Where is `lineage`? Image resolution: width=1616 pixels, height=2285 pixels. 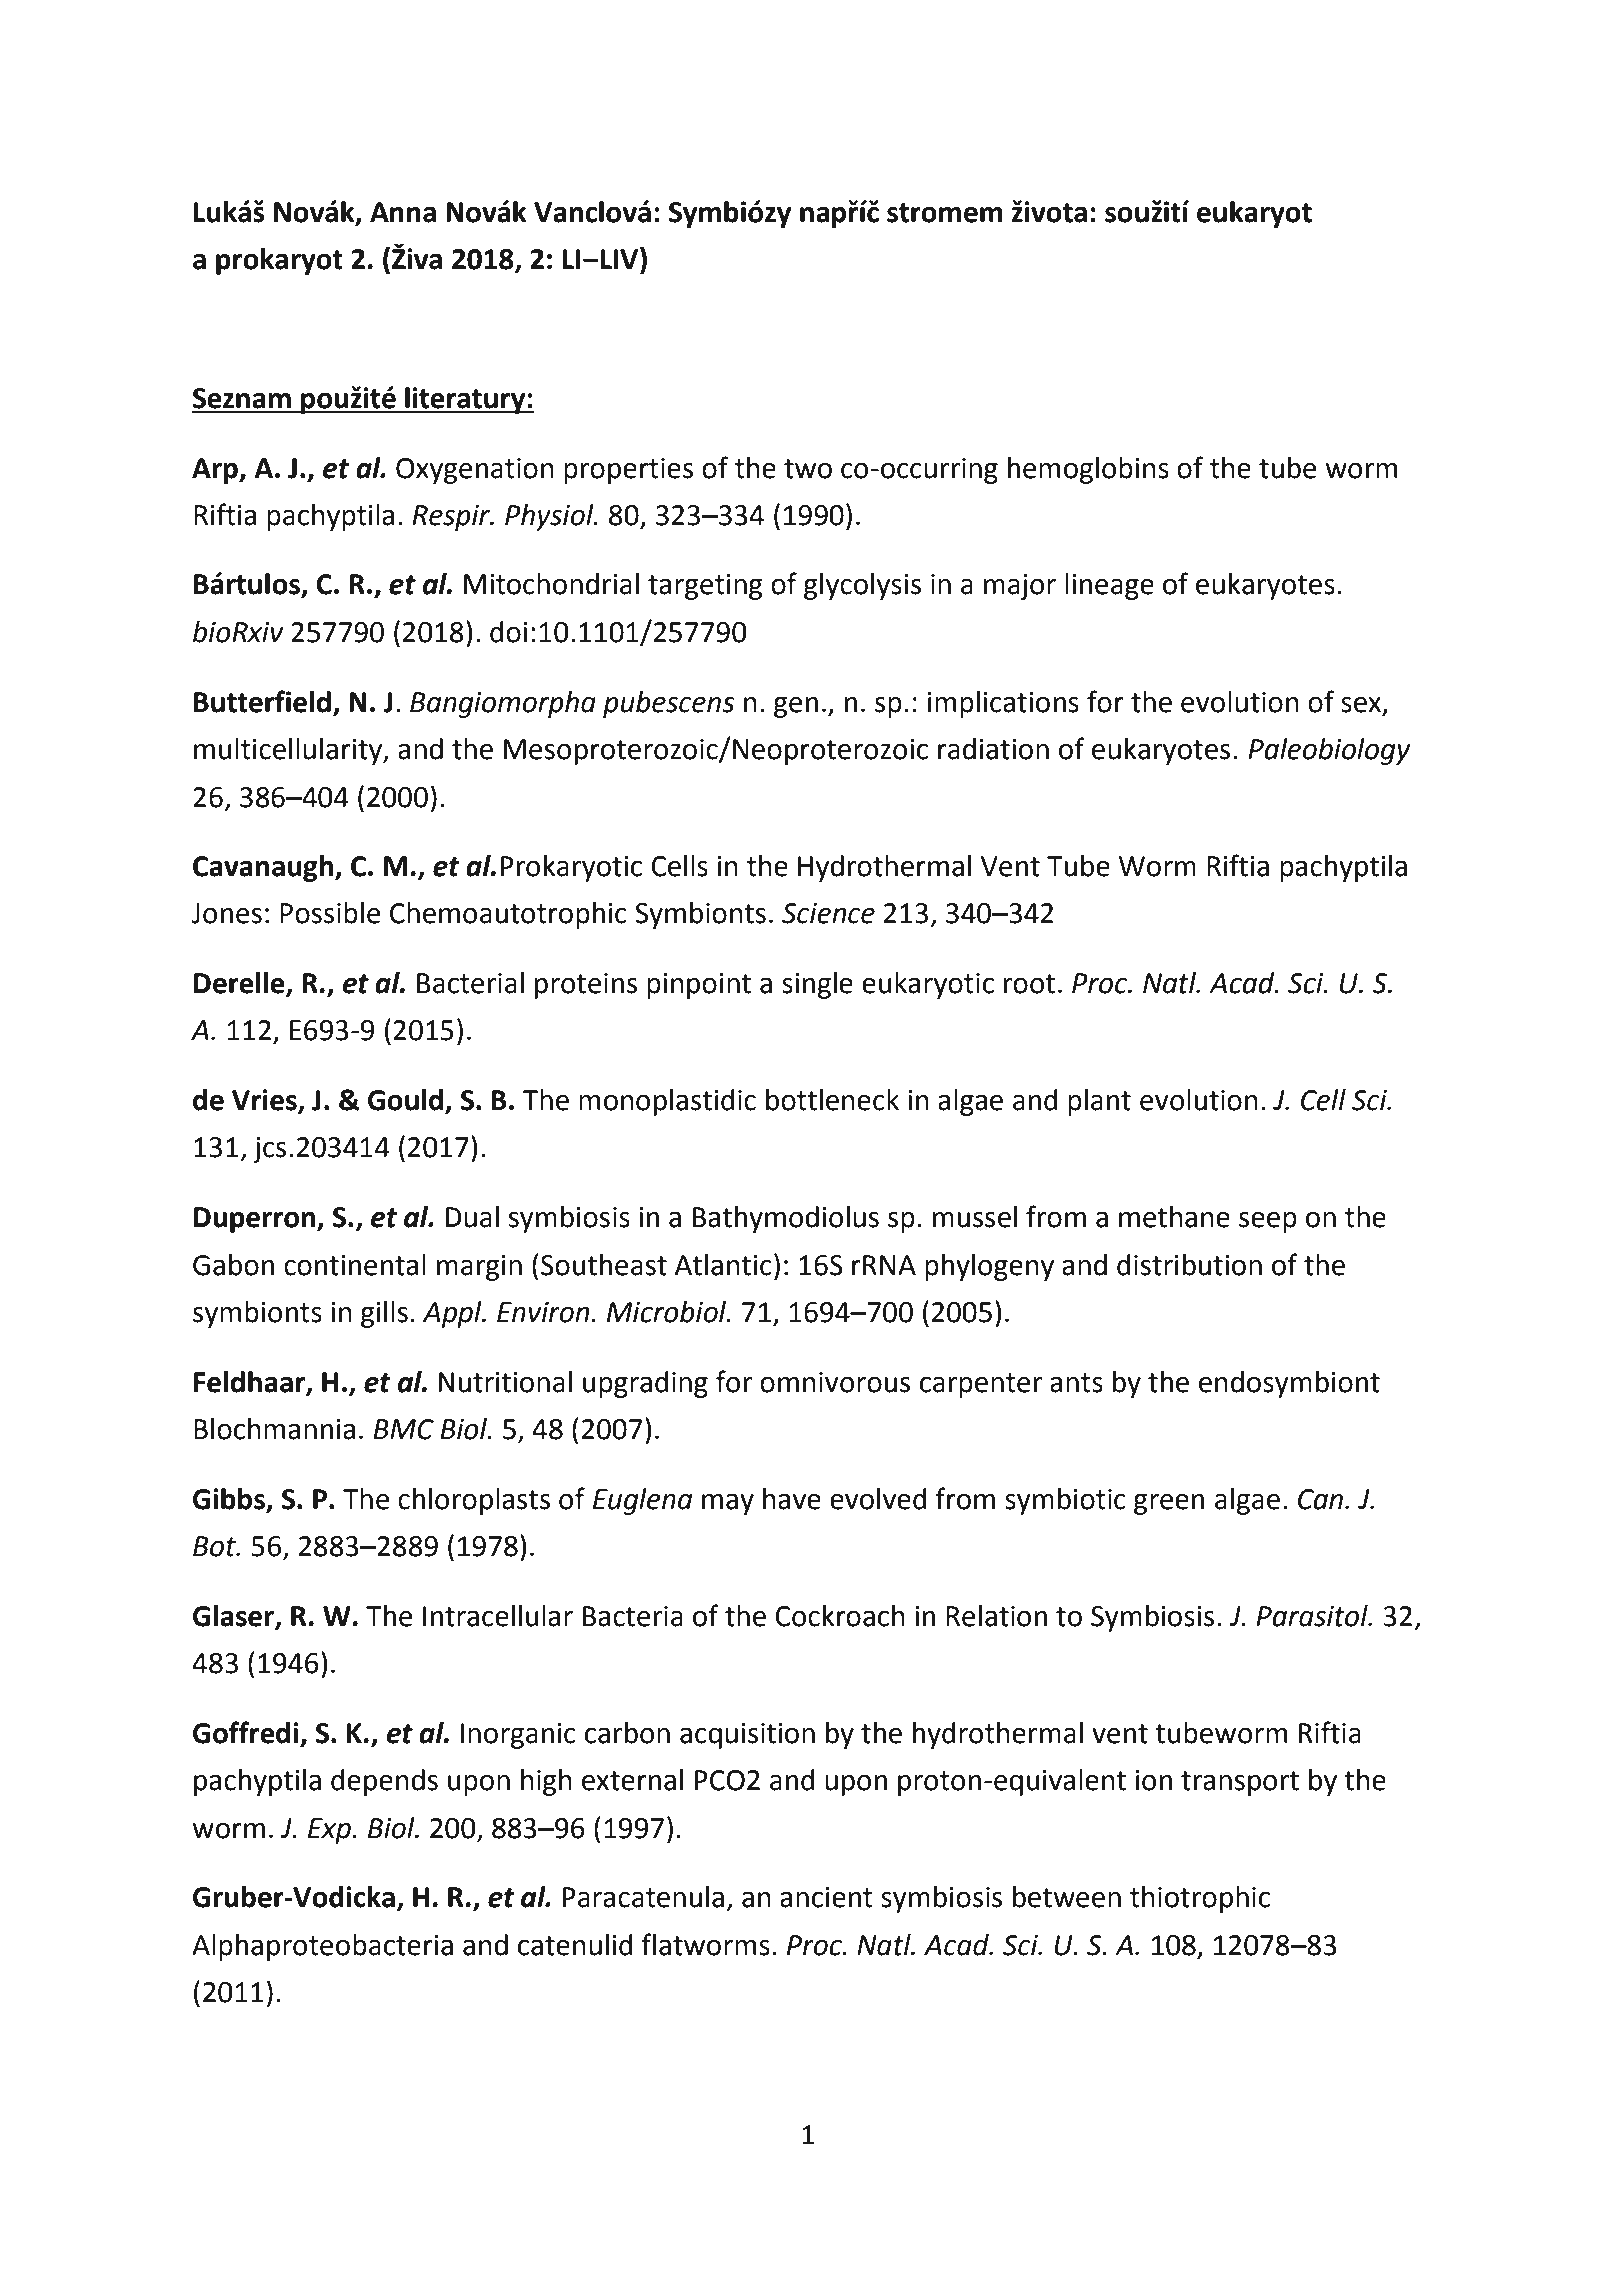 lineage is located at coordinates (1109, 586).
